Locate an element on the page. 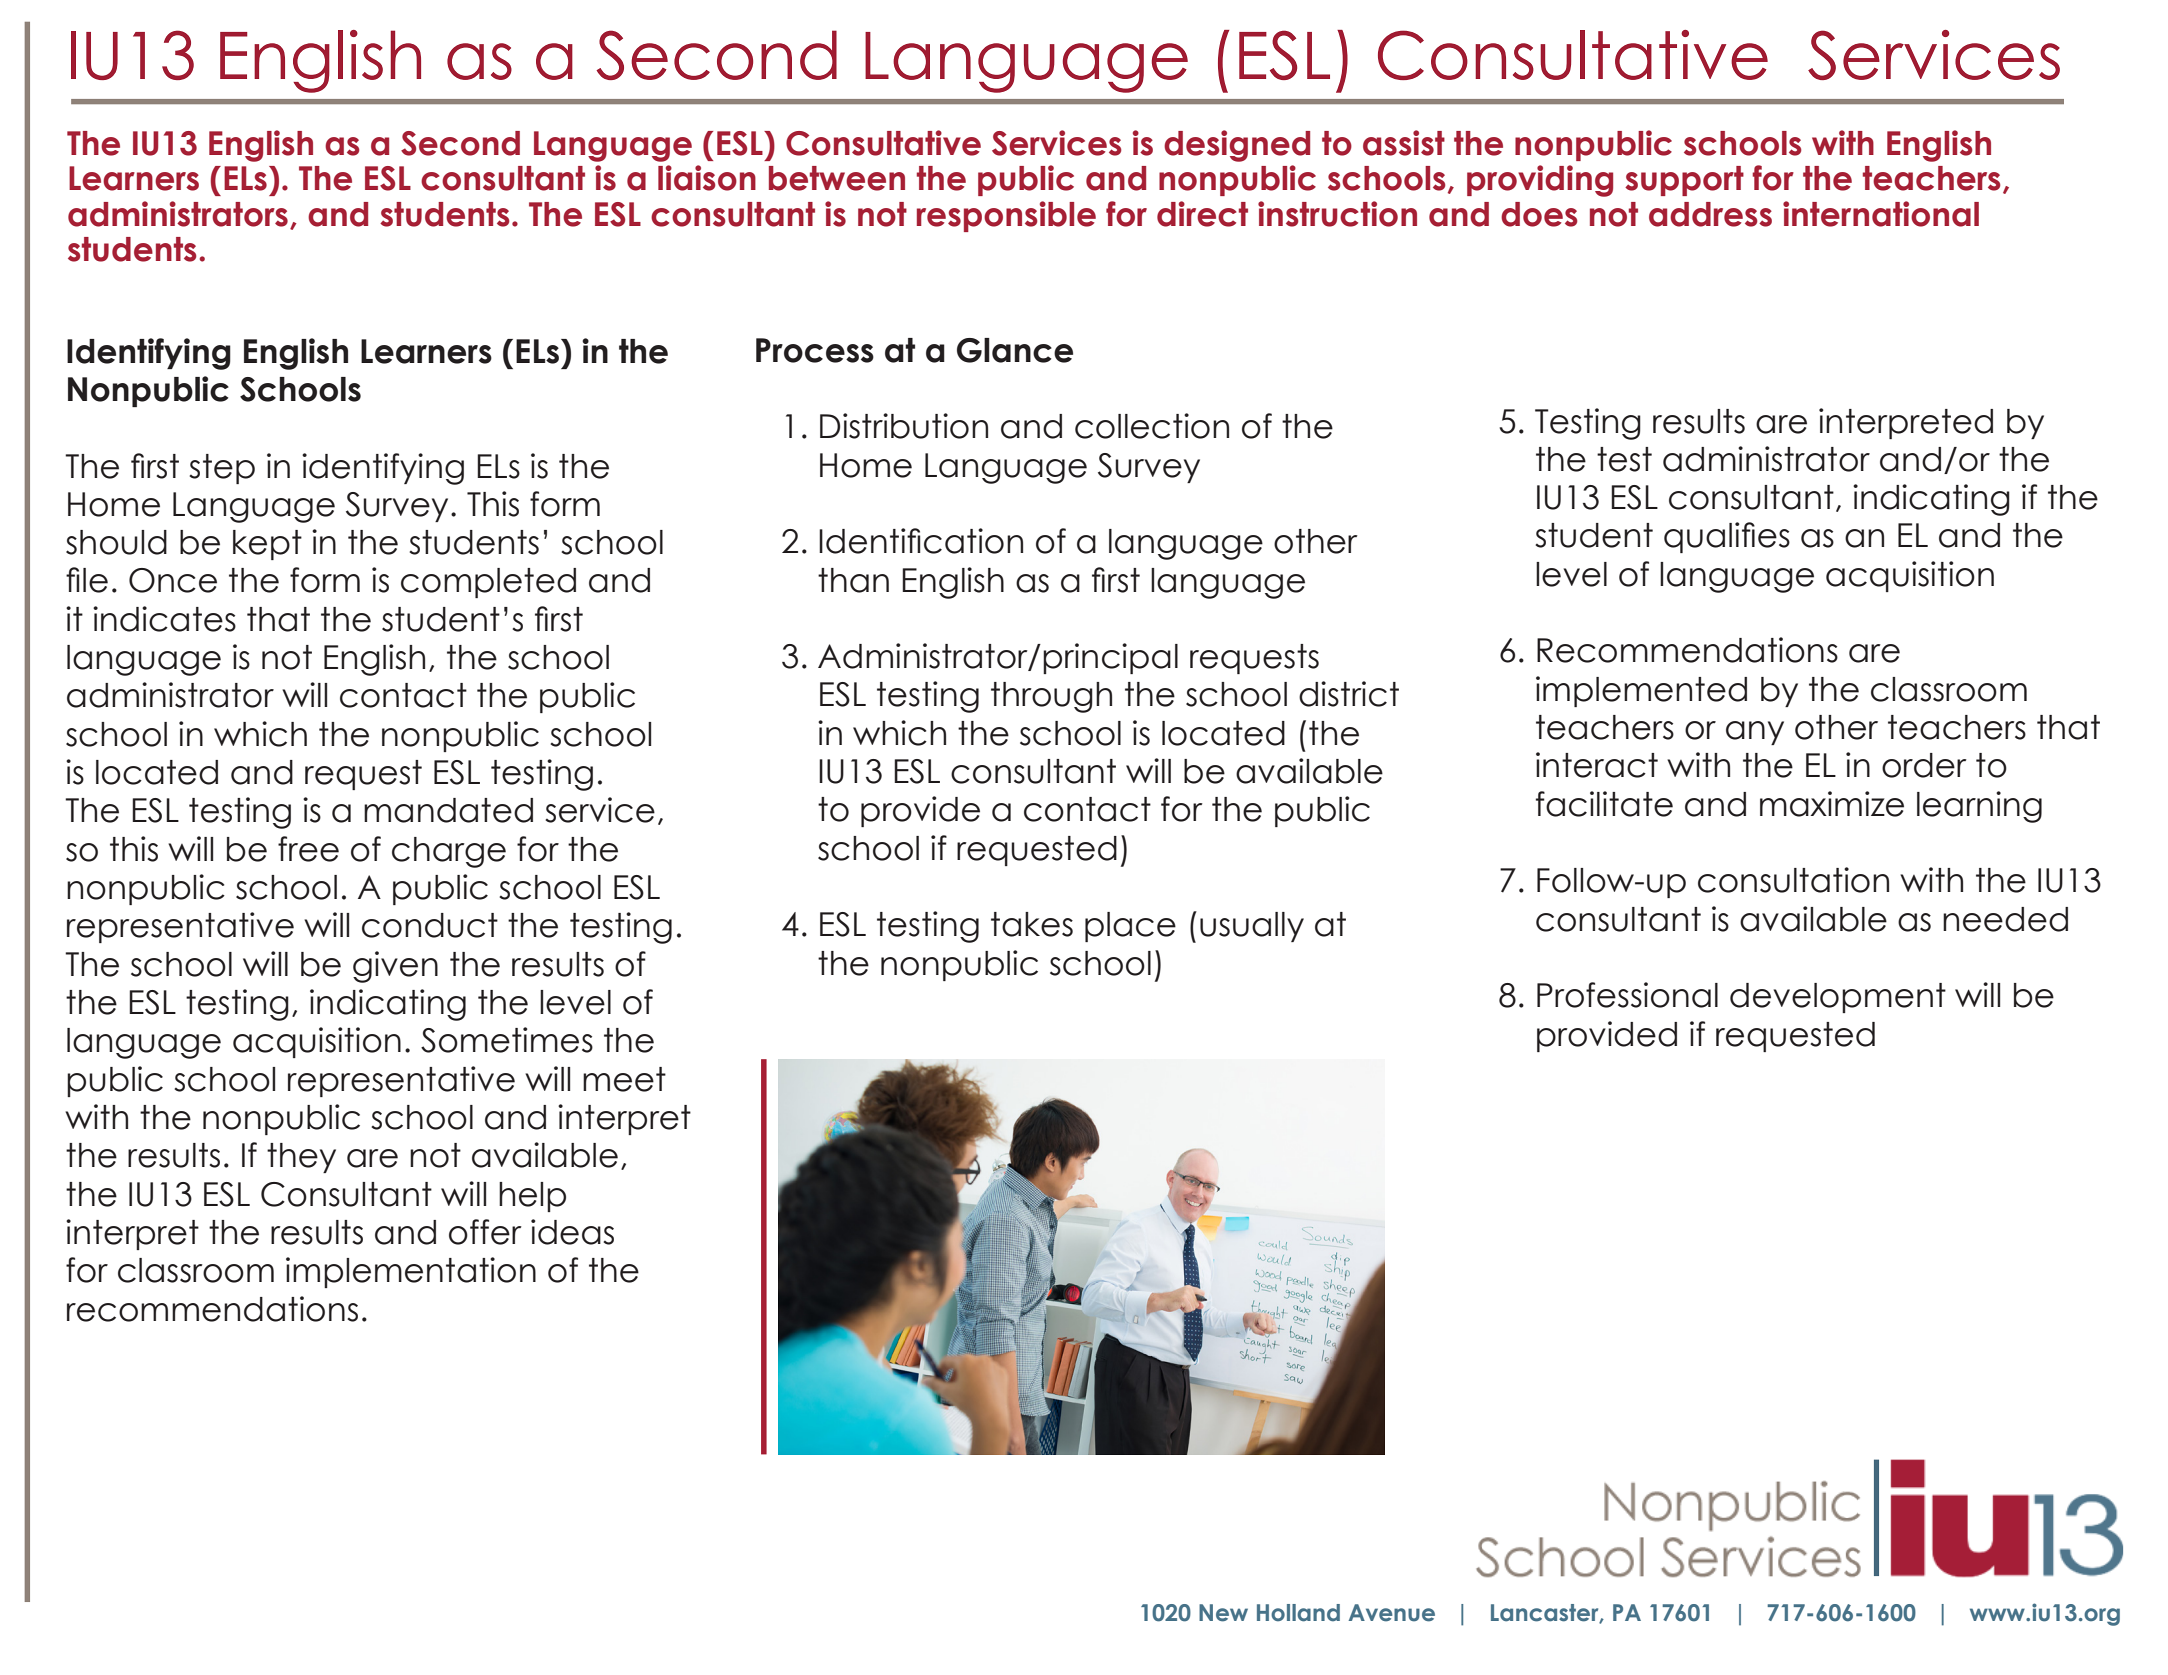 The image size is (2168, 1675). responsible is located at coordinates (1006, 216).
